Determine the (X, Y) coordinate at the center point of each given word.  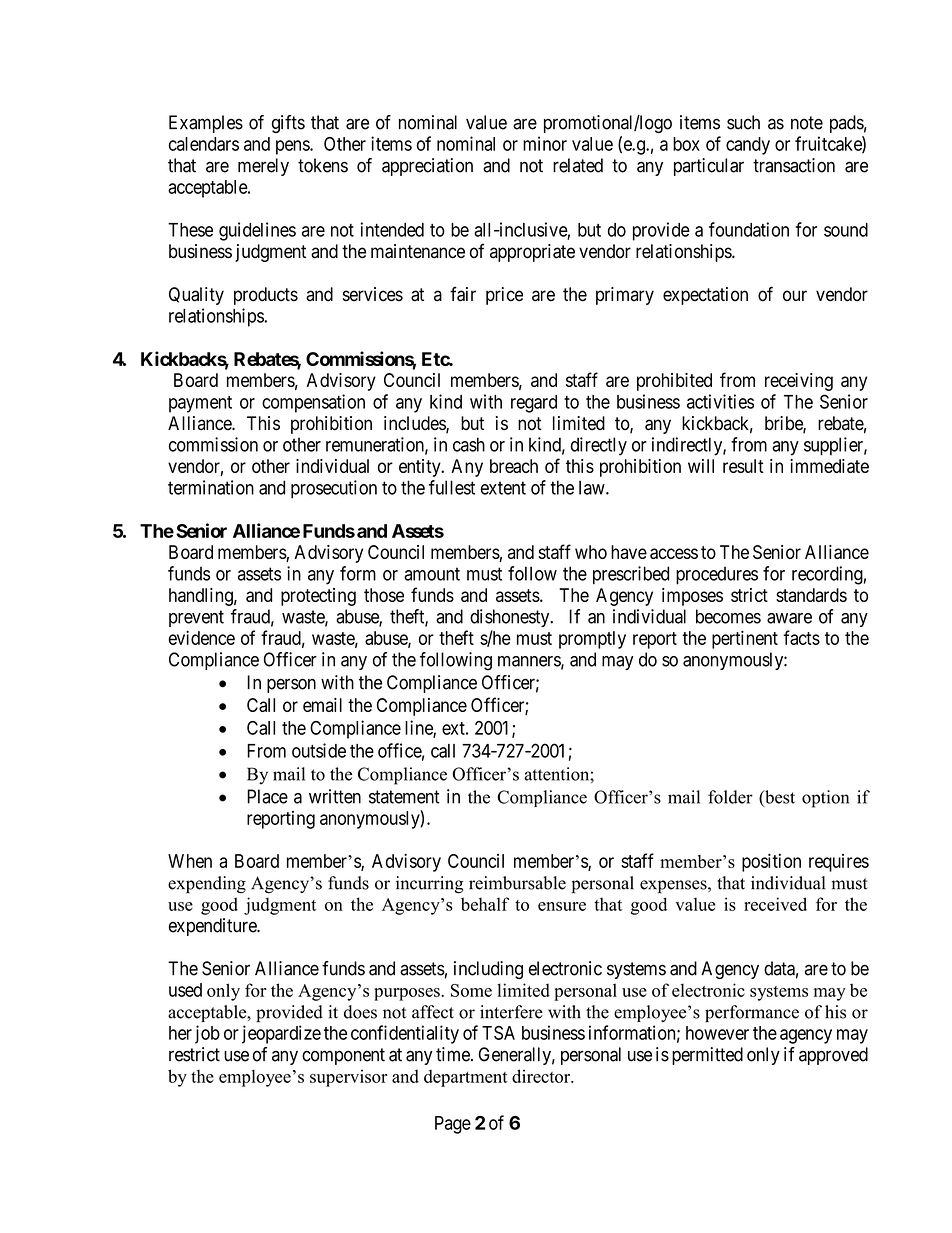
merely (263, 167)
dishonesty (511, 618)
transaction (794, 165)
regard (534, 404)
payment (200, 404)
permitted (707, 1056)
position (771, 862)
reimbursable (517, 883)
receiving (799, 382)
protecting (318, 597)
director (542, 1076)
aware (789, 618)
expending (207, 885)
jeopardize (281, 1034)
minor (545, 143)
